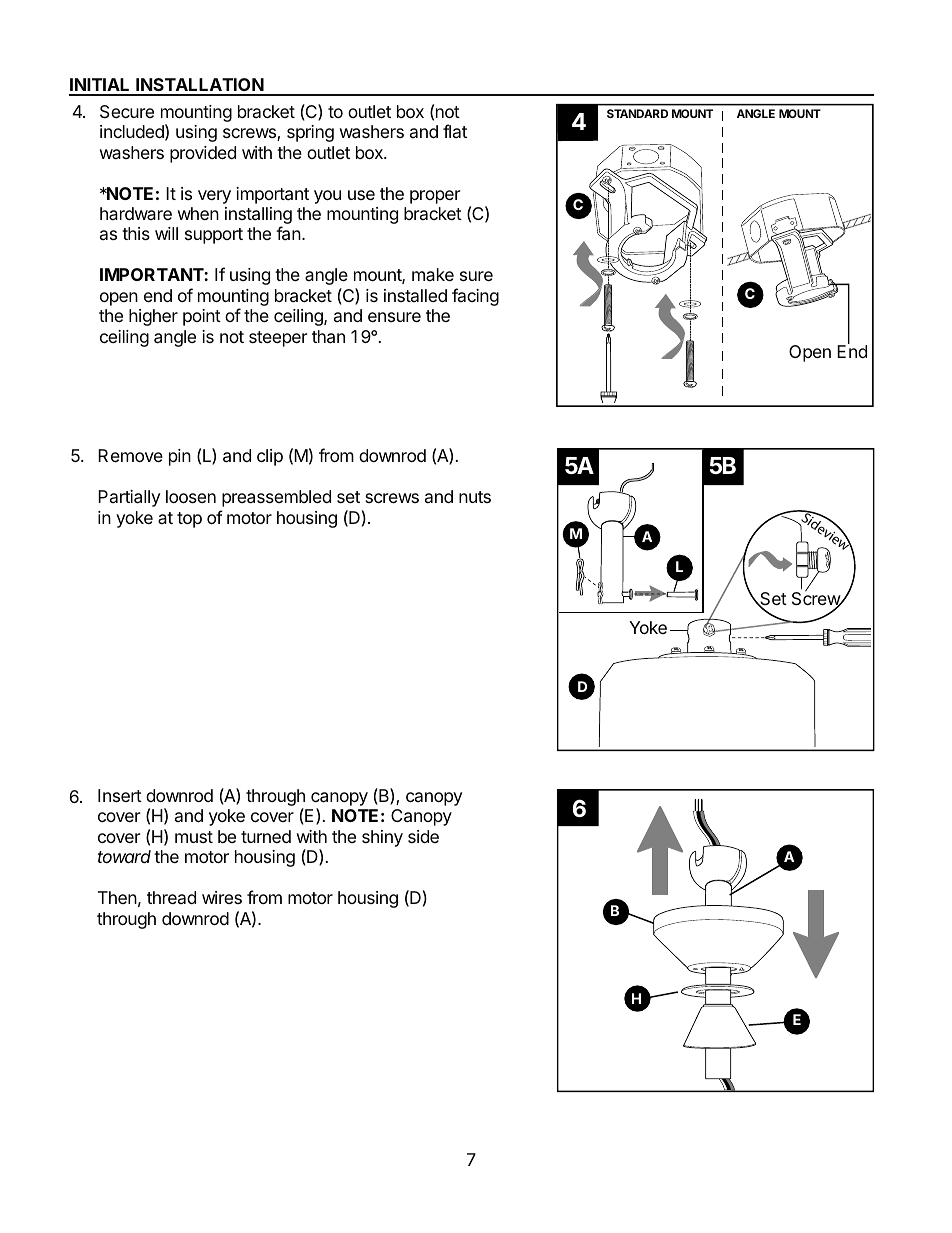 Image resolution: width=952 pixels, height=1233 pixels. I want to click on STANDARD, so click(637, 113).
